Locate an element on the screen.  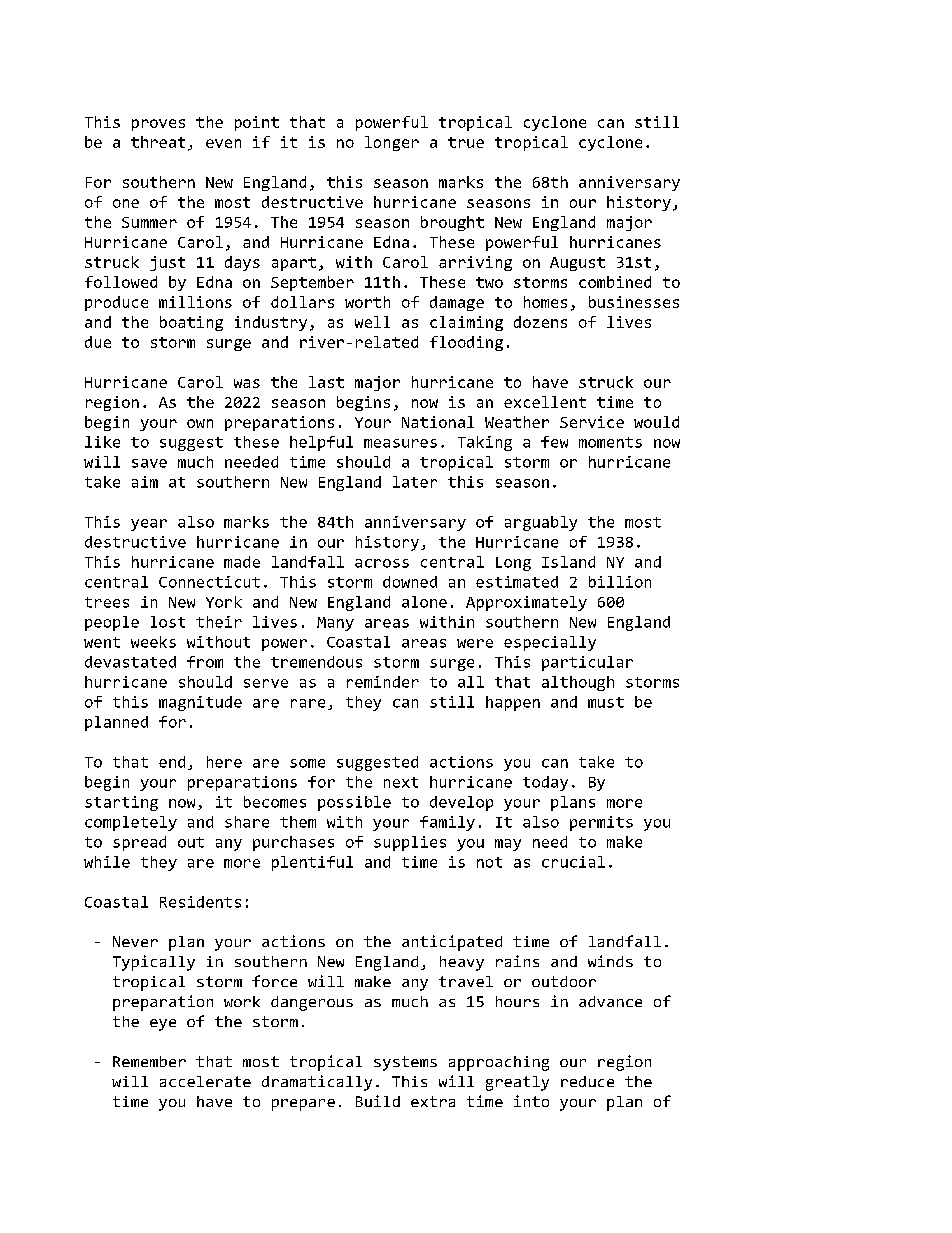
crucial is located at coordinates (573, 862).
